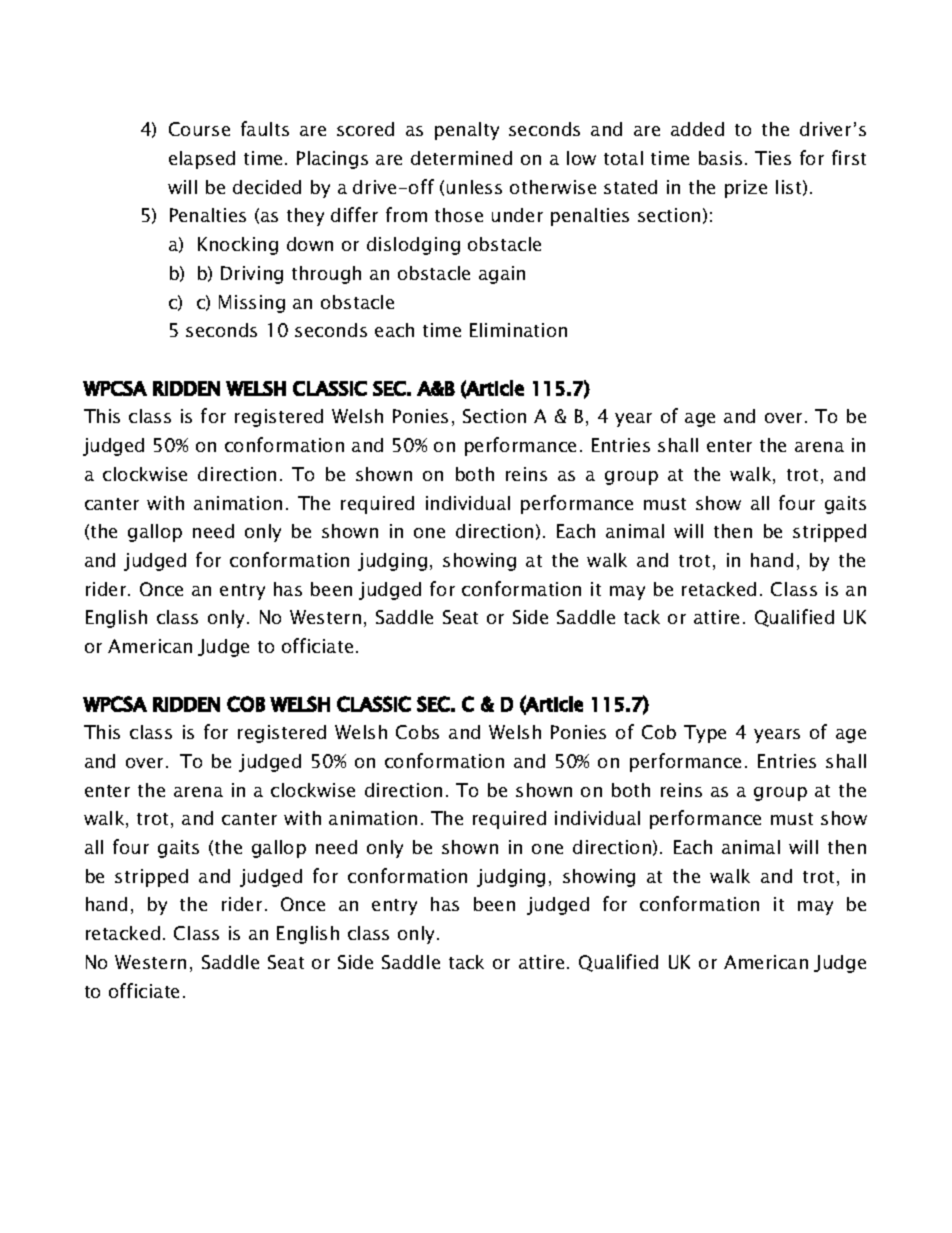 This page has width=952, height=1233. What do you see at coordinates (413, 246) in the page?
I see `dislodging` at bounding box center [413, 246].
